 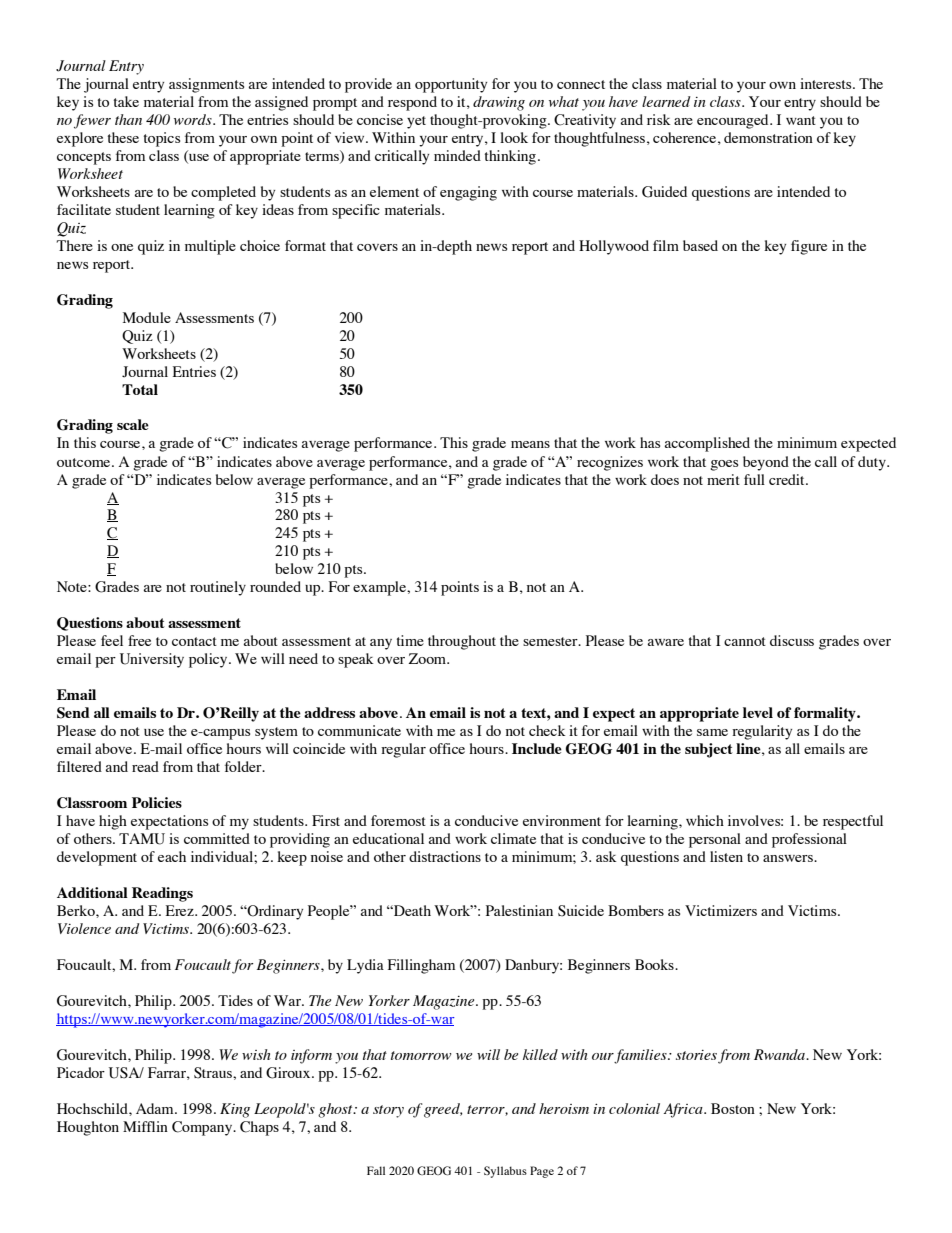 I want to click on words, so click(x=194, y=119).
